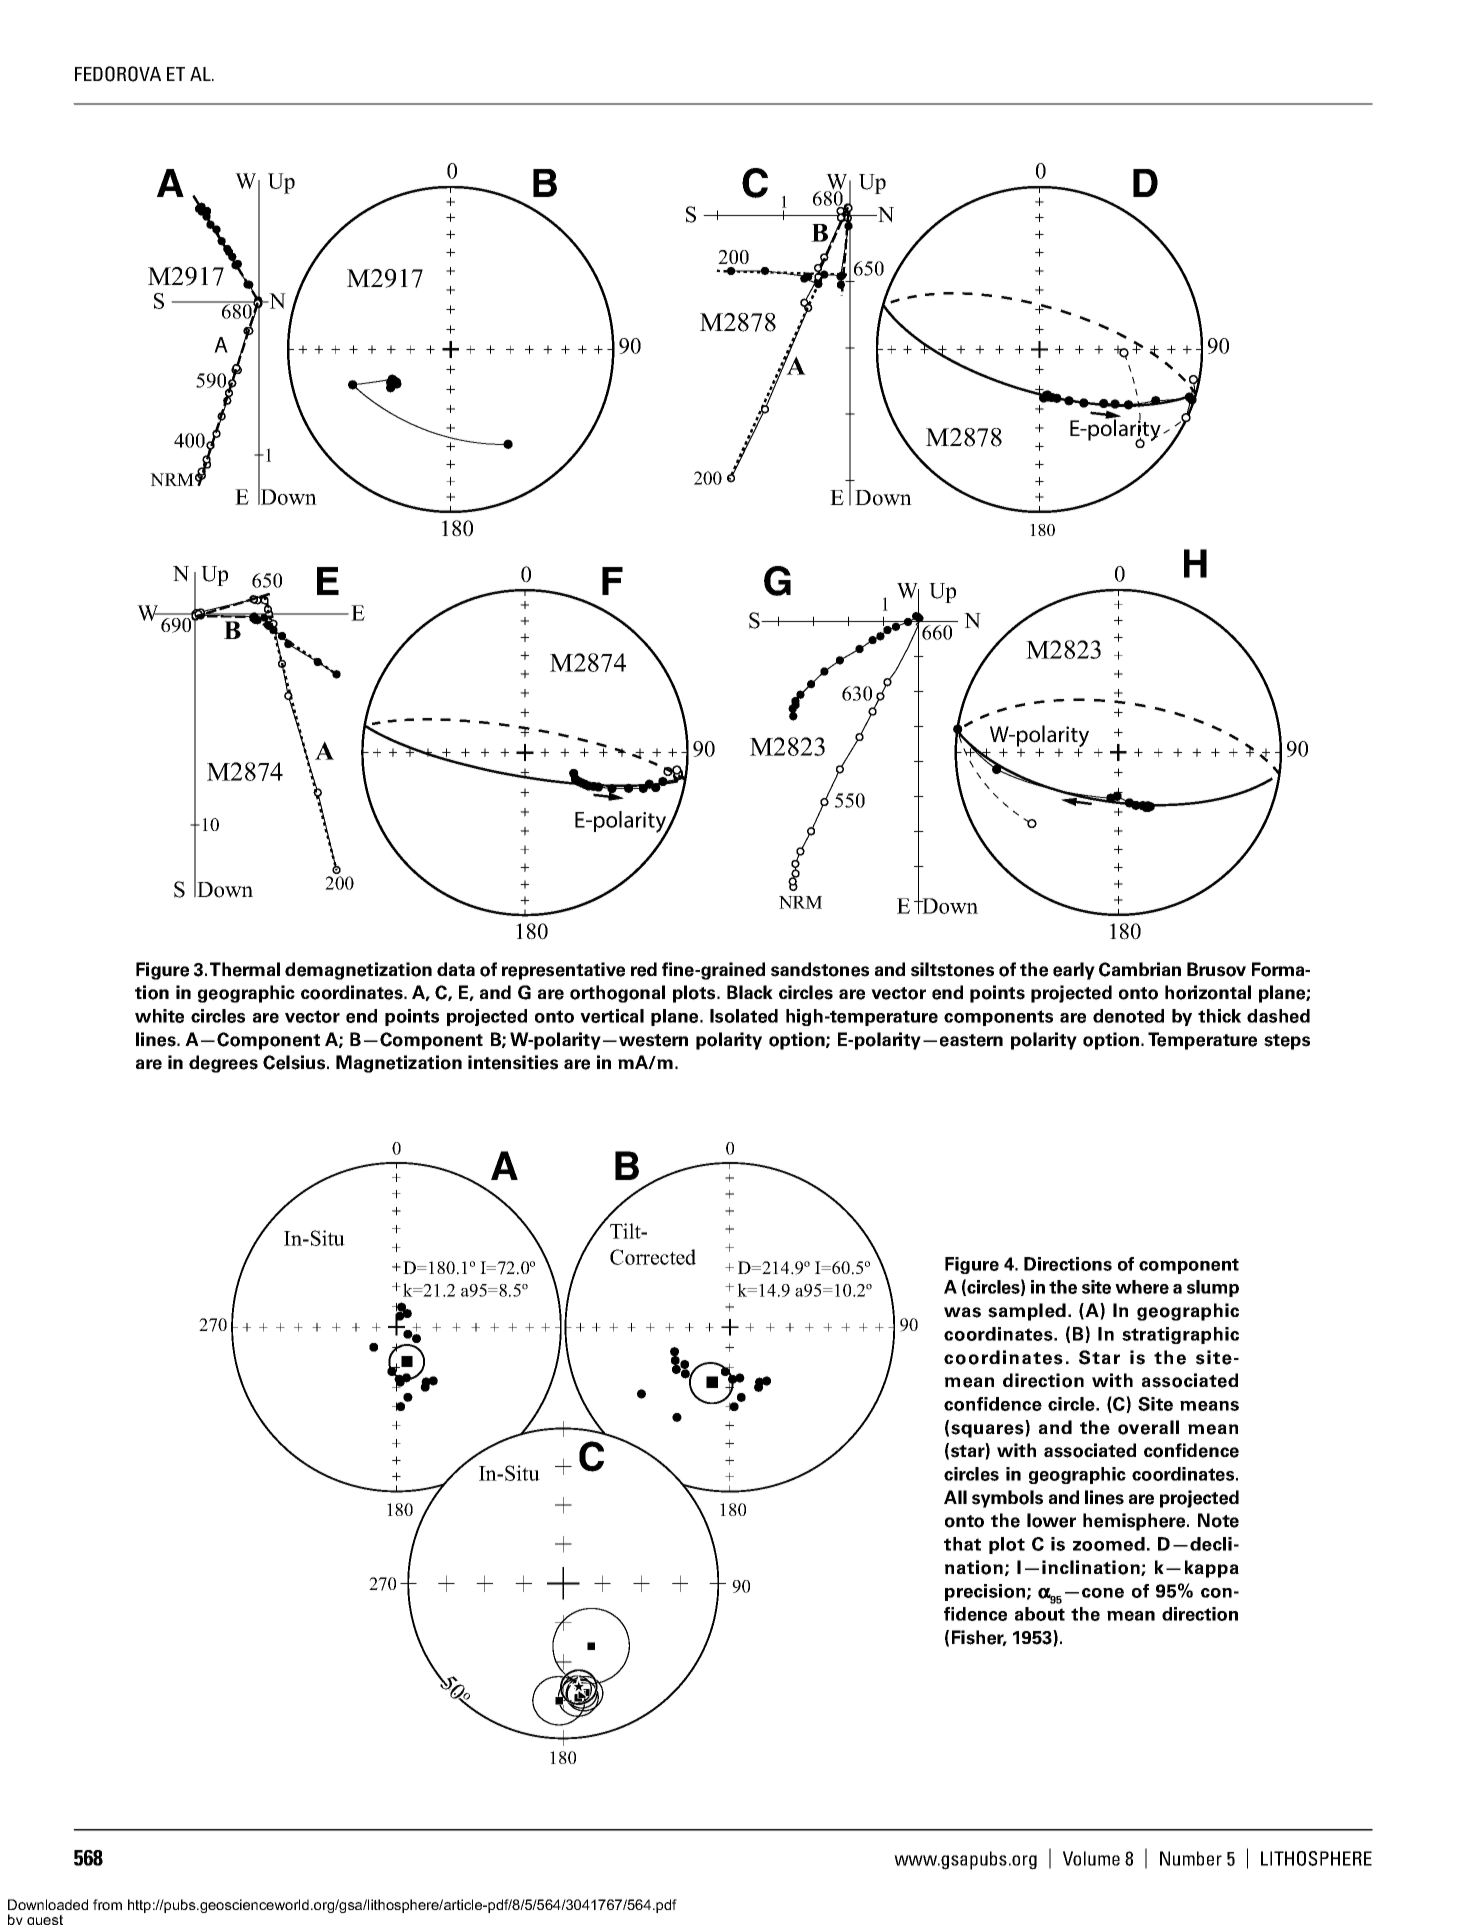 The image size is (1461, 1925). I want to click on Volume, so click(1091, 1858).
